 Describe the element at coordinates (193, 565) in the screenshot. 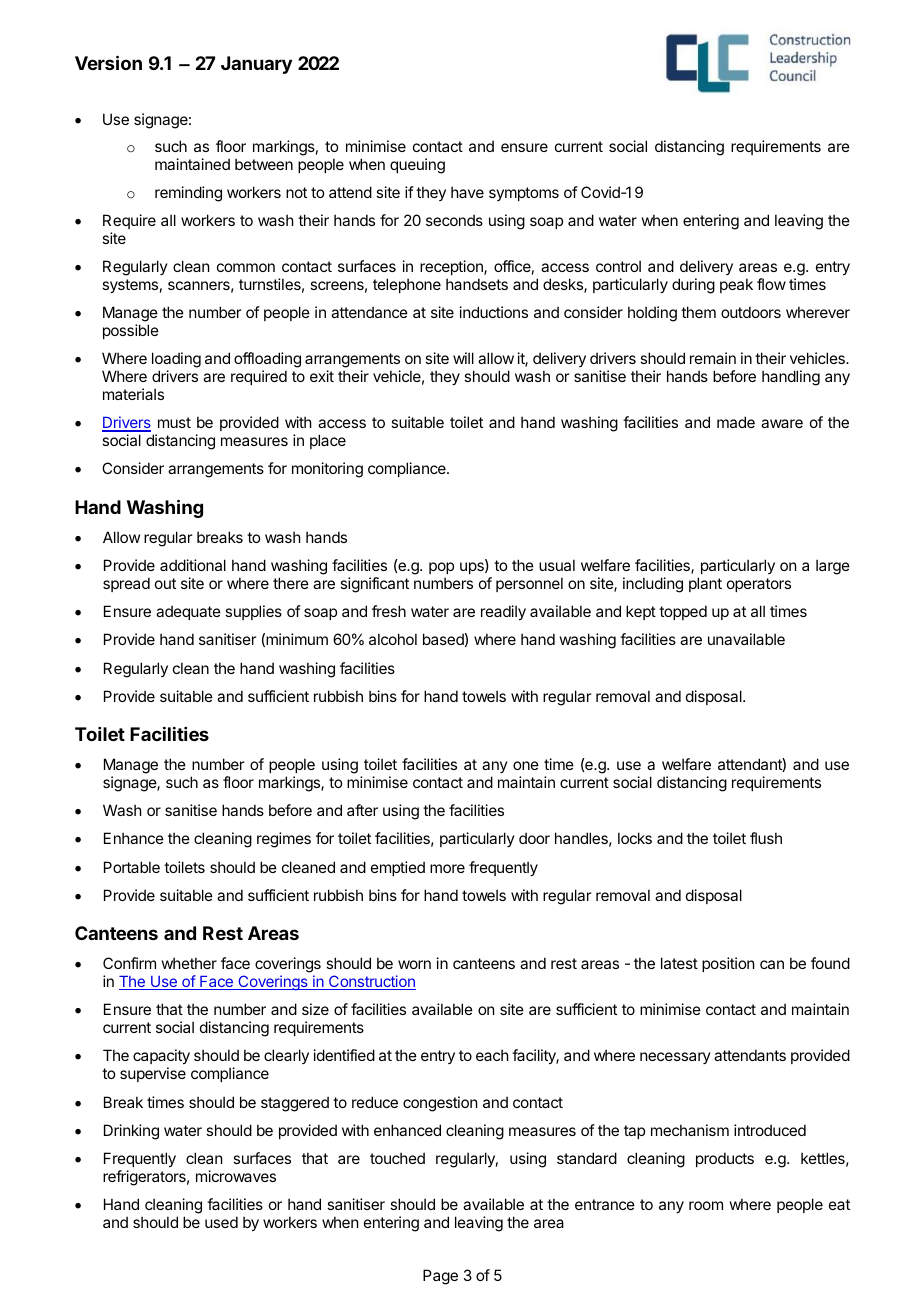

I see `additional` at that location.
